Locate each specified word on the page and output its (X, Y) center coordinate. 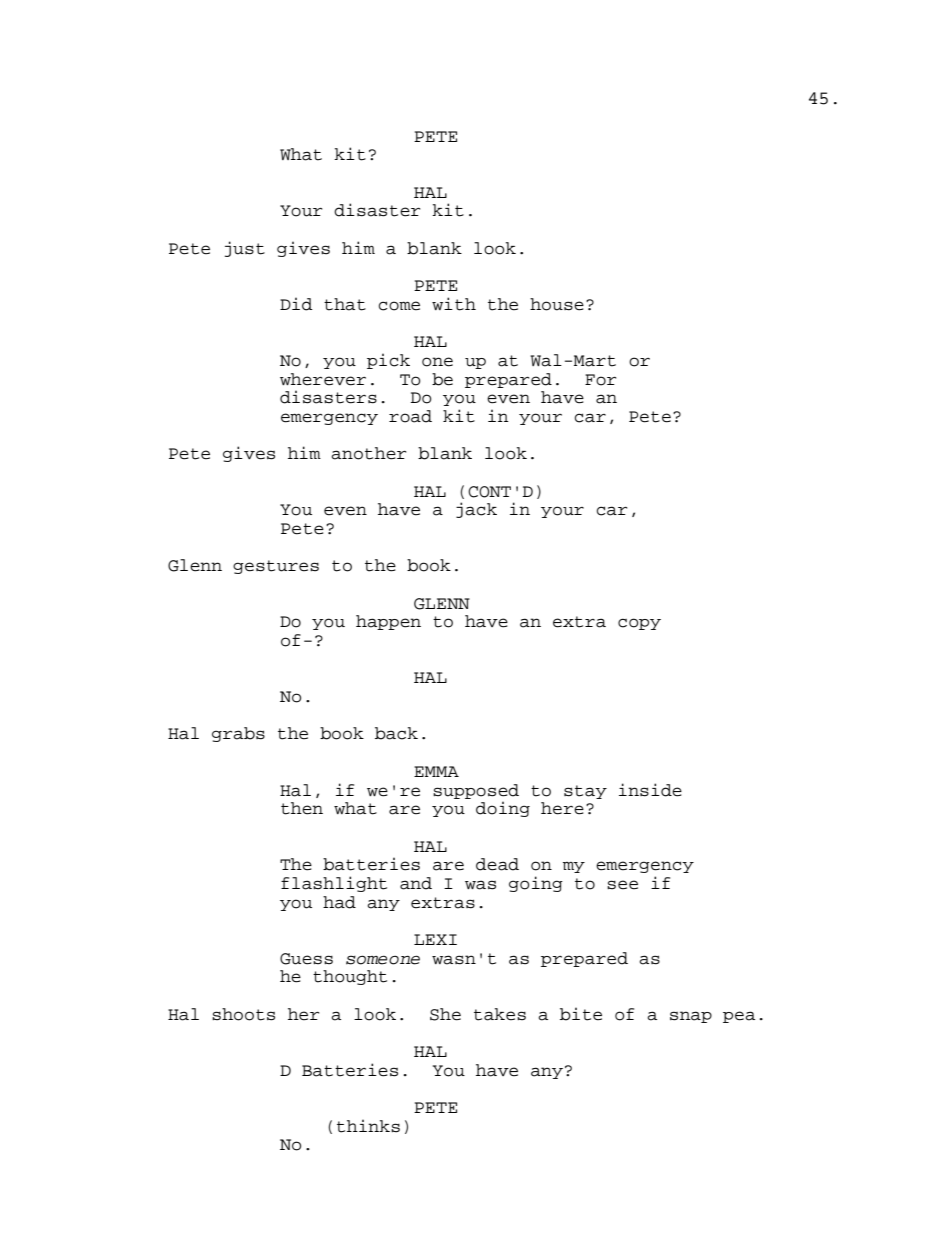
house (557, 304)
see (622, 885)
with (454, 304)
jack (476, 510)
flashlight (334, 884)
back (396, 733)
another (368, 453)
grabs (238, 734)
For (600, 380)
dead (497, 864)
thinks (368, 1126)
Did (296, 304)
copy (639, 624)
